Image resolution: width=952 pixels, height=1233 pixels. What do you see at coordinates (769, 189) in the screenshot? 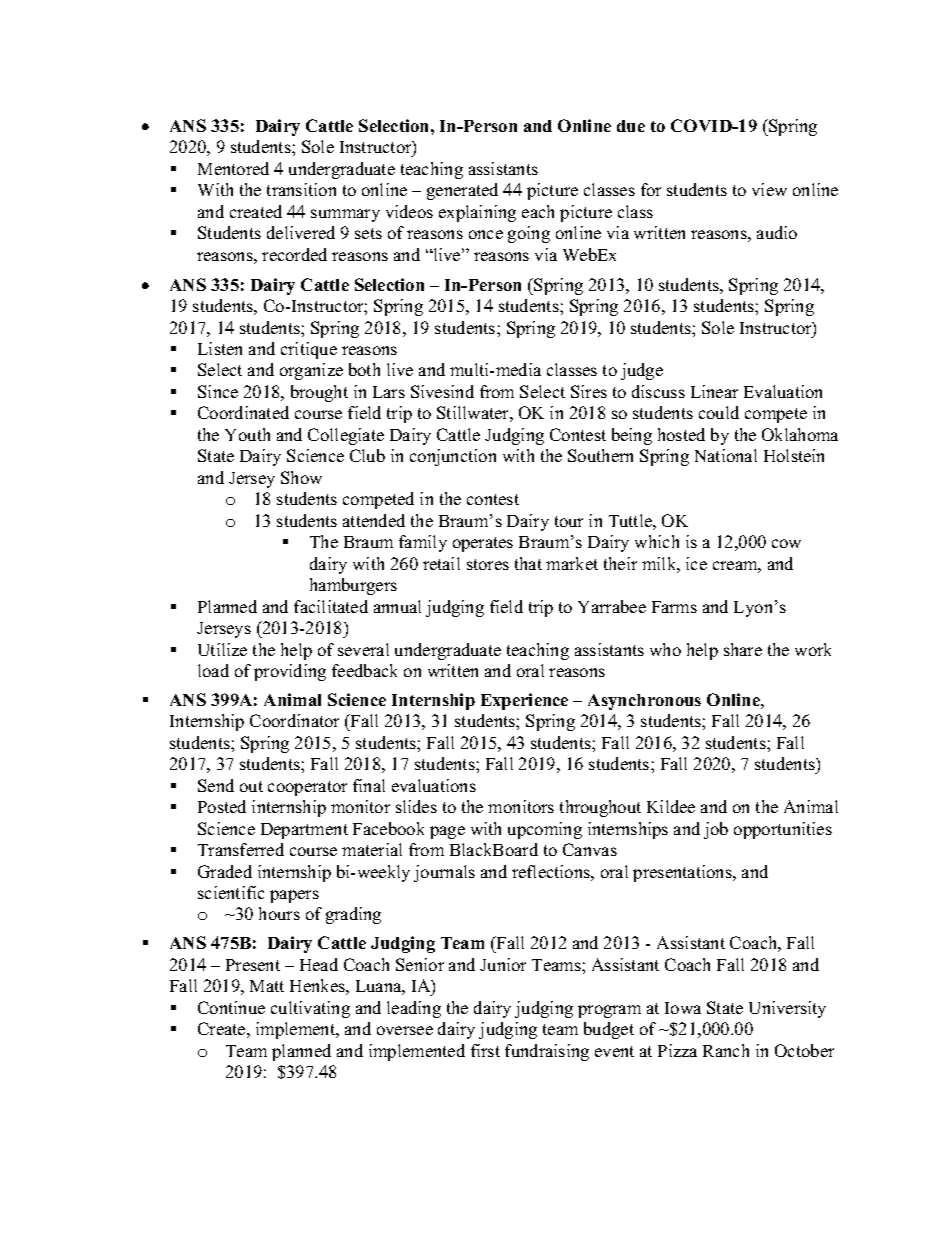
I see `view` at bounding box center [769, 189].
